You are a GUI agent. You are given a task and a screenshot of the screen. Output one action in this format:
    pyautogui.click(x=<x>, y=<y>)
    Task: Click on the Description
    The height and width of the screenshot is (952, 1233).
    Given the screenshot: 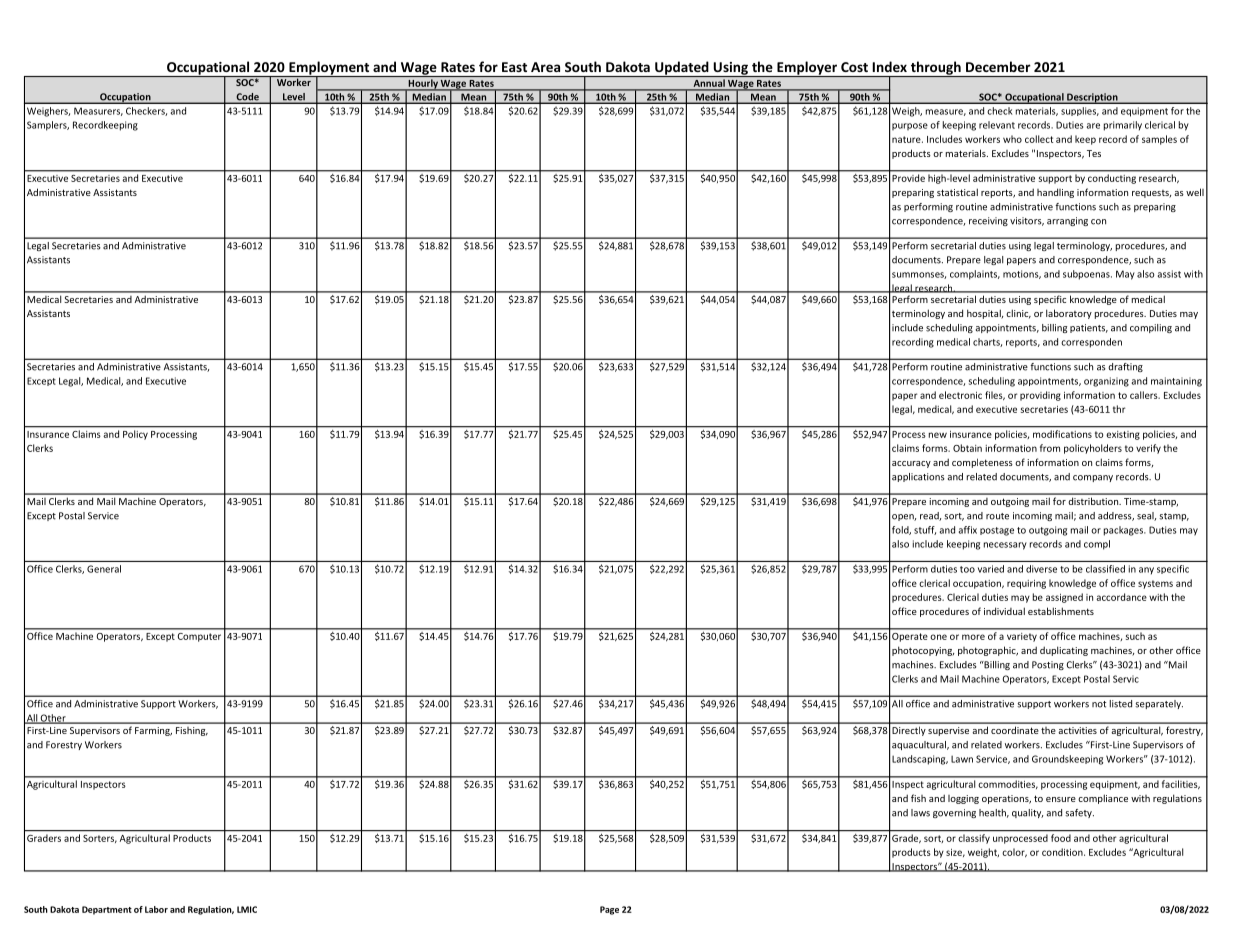 What is the action you would take?
    pyautogui.click(x=1092, y=98)
